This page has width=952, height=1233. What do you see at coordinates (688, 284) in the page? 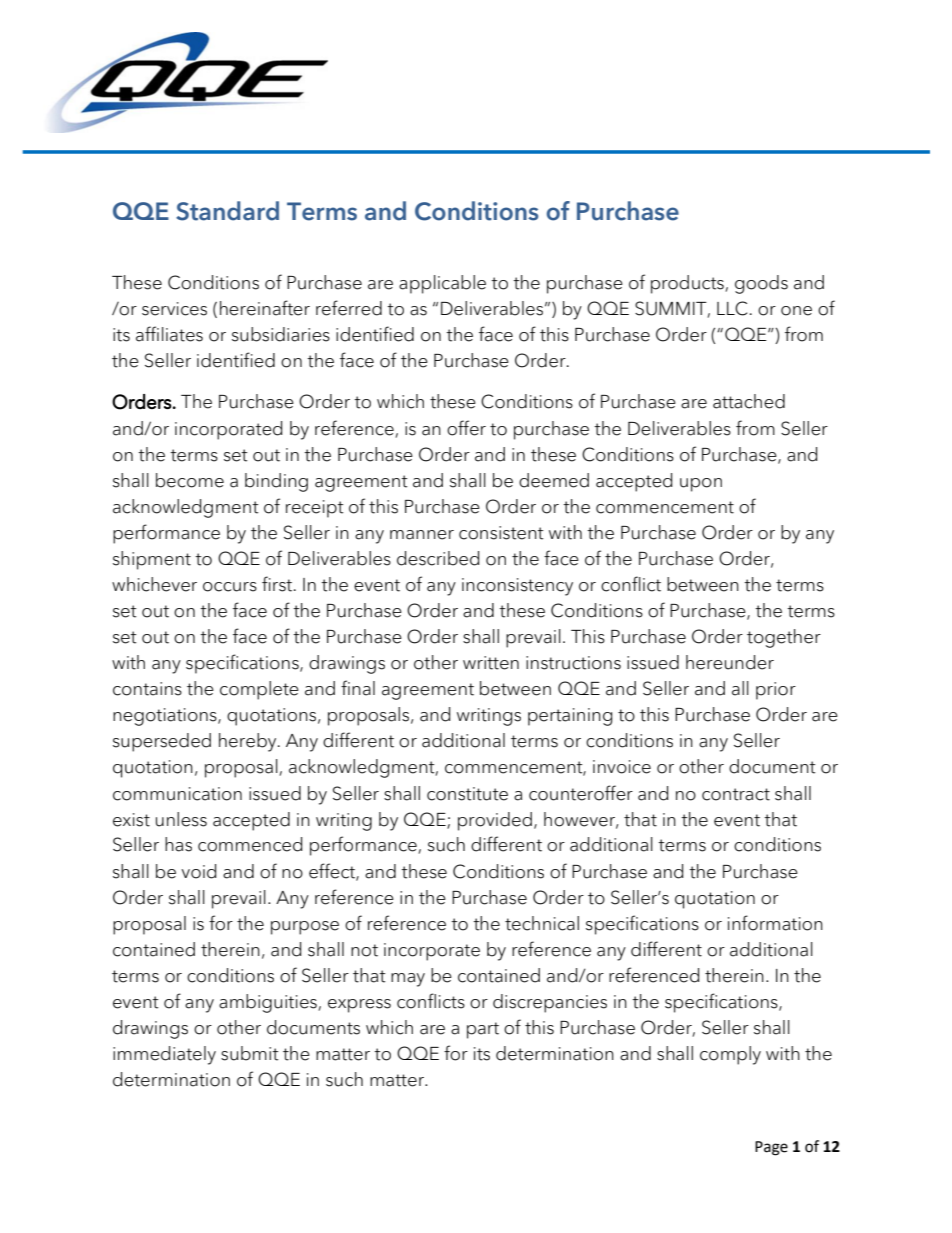
I see `products` at bounding box center [688, 284].
